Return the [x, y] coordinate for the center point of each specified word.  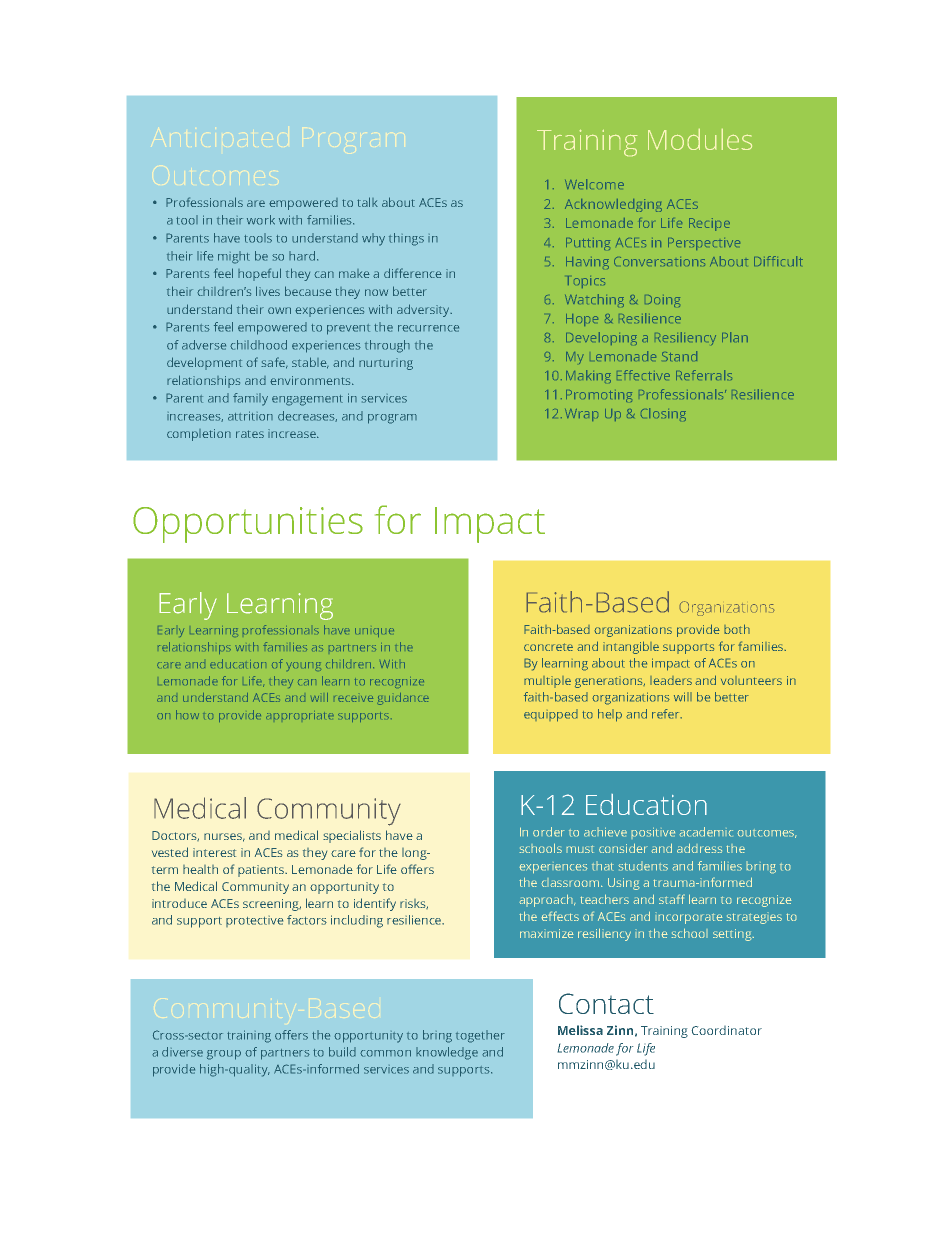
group [224, 1055]
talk [367, 202]
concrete [548, 647]
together [480, 1036]
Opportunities [248, 525]
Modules [700, 139]
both [737, 629]
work [261, 220]
